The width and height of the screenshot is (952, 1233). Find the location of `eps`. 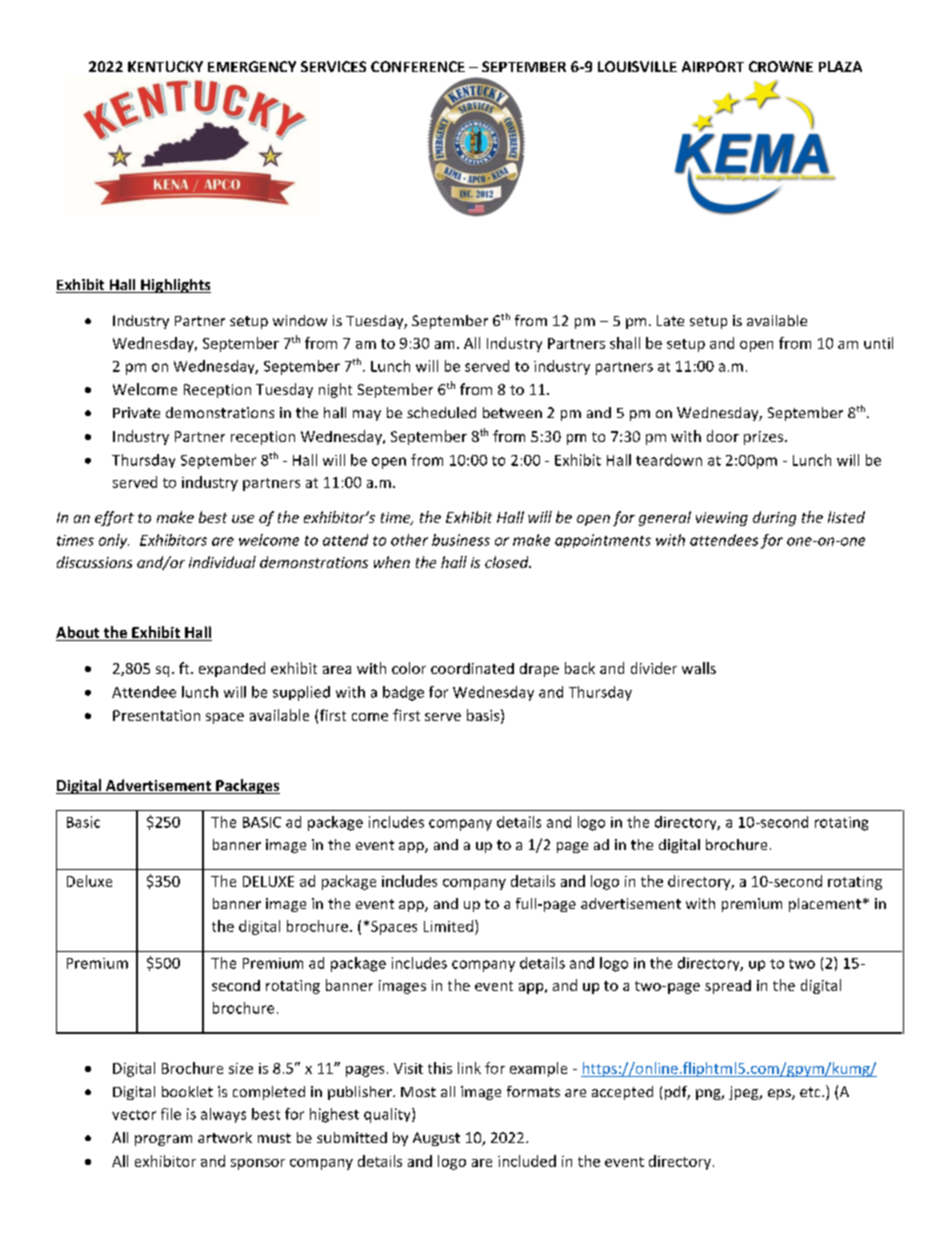

eps is located at coordinates (780, 1094).
